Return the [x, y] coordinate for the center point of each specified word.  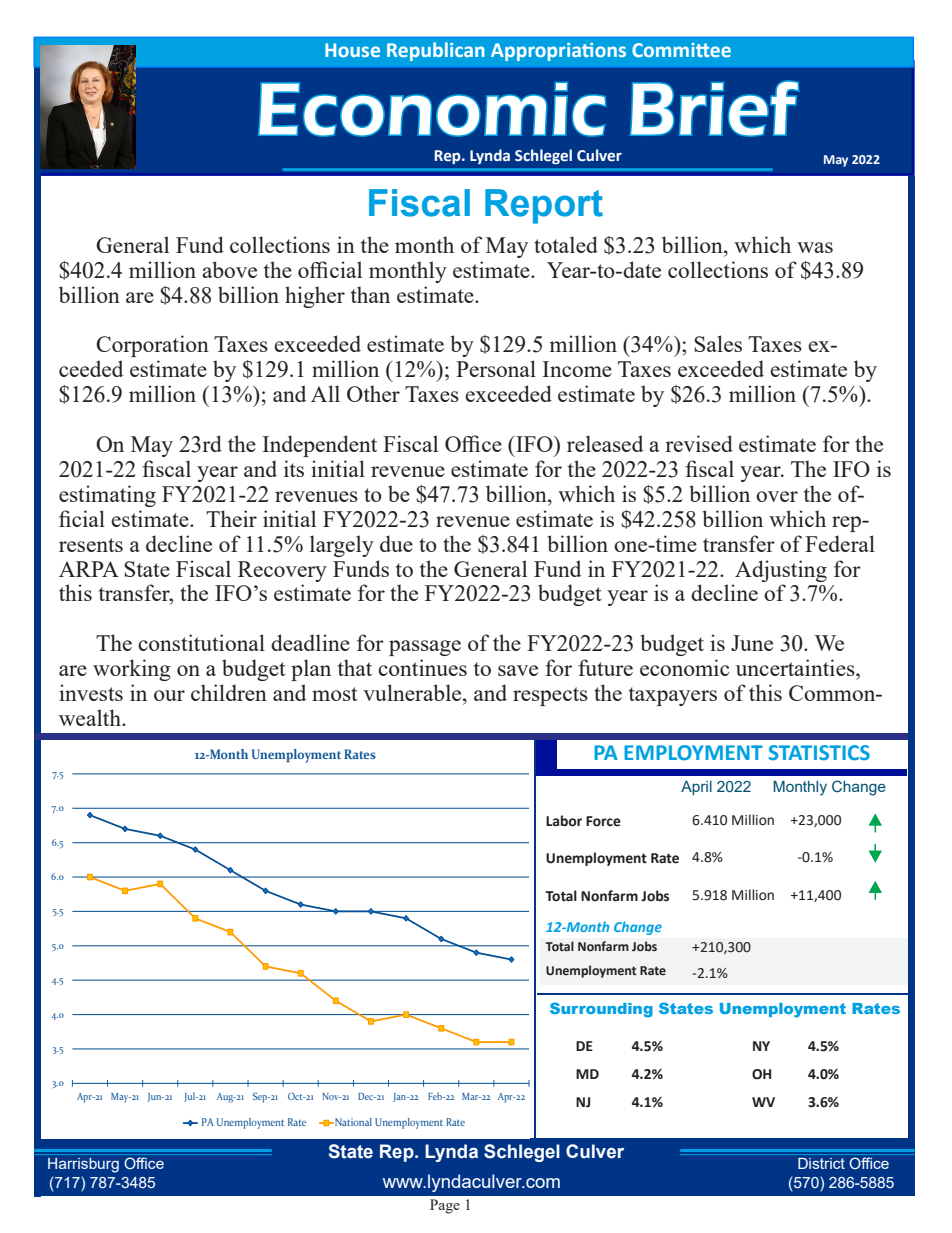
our [169, 695]
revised [699, 443]
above [229, 269]
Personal [496, 368]
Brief [714, 108]
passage [425, 648]
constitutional [201, 642]
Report [544, 206]
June [752, 643]
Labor [564, 821]
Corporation [152, 346]
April [696, 788]
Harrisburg [83, 1165]
